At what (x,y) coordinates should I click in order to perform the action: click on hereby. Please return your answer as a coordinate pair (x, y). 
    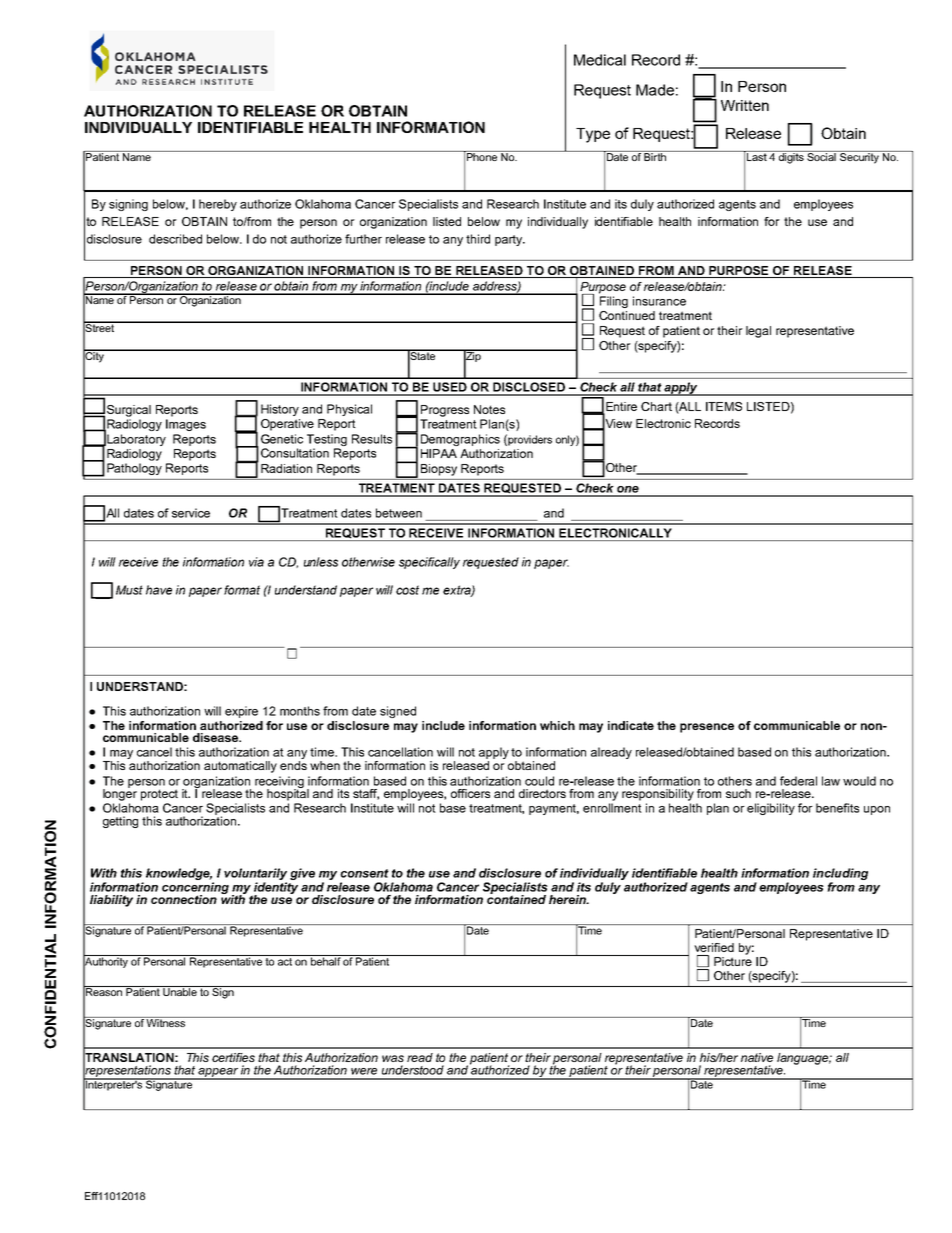
    Looking at the image, I should click on (218, 205).
